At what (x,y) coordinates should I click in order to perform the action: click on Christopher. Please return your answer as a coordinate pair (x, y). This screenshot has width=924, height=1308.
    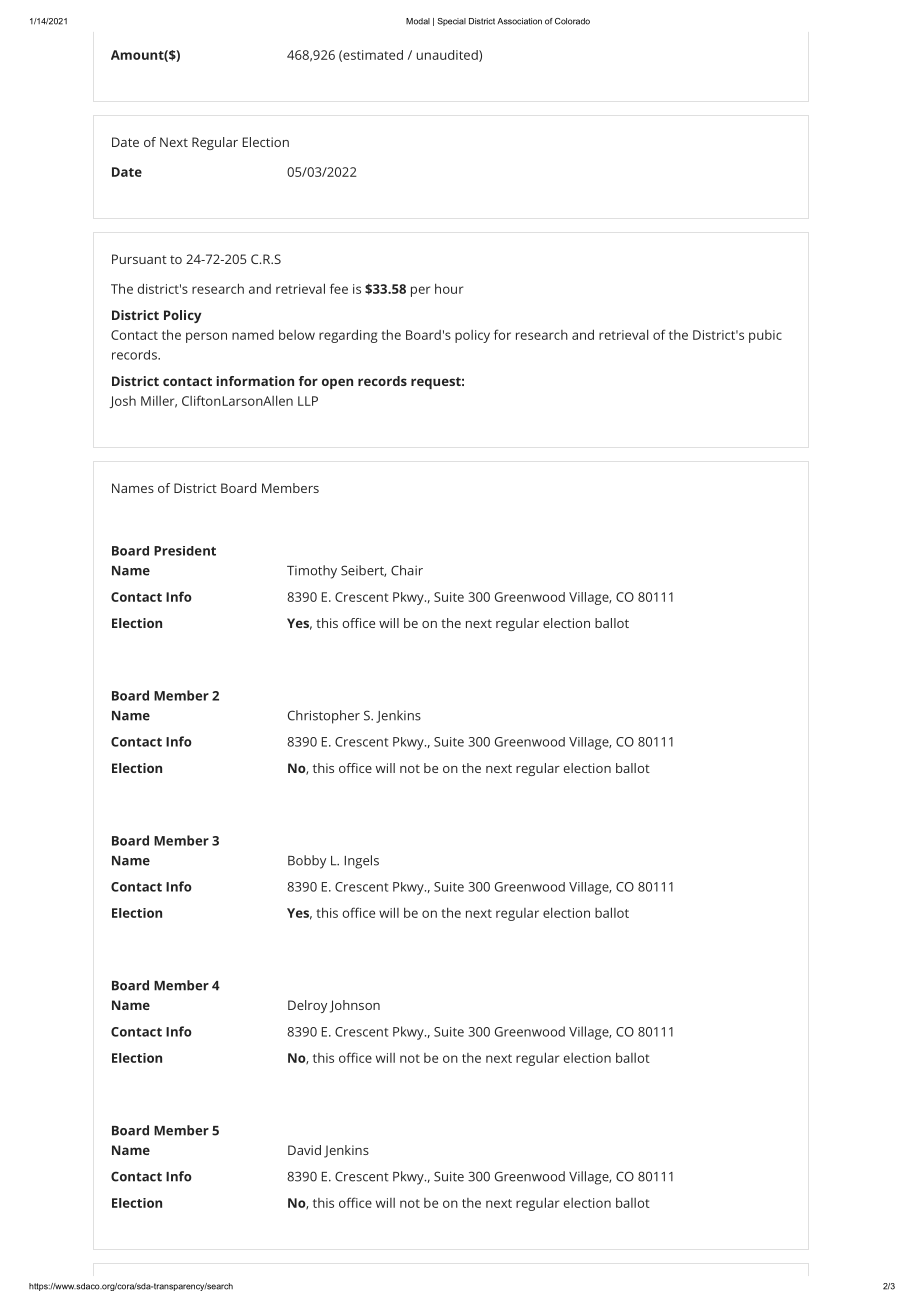
    Looking at the image, I should click on (324, 717).
